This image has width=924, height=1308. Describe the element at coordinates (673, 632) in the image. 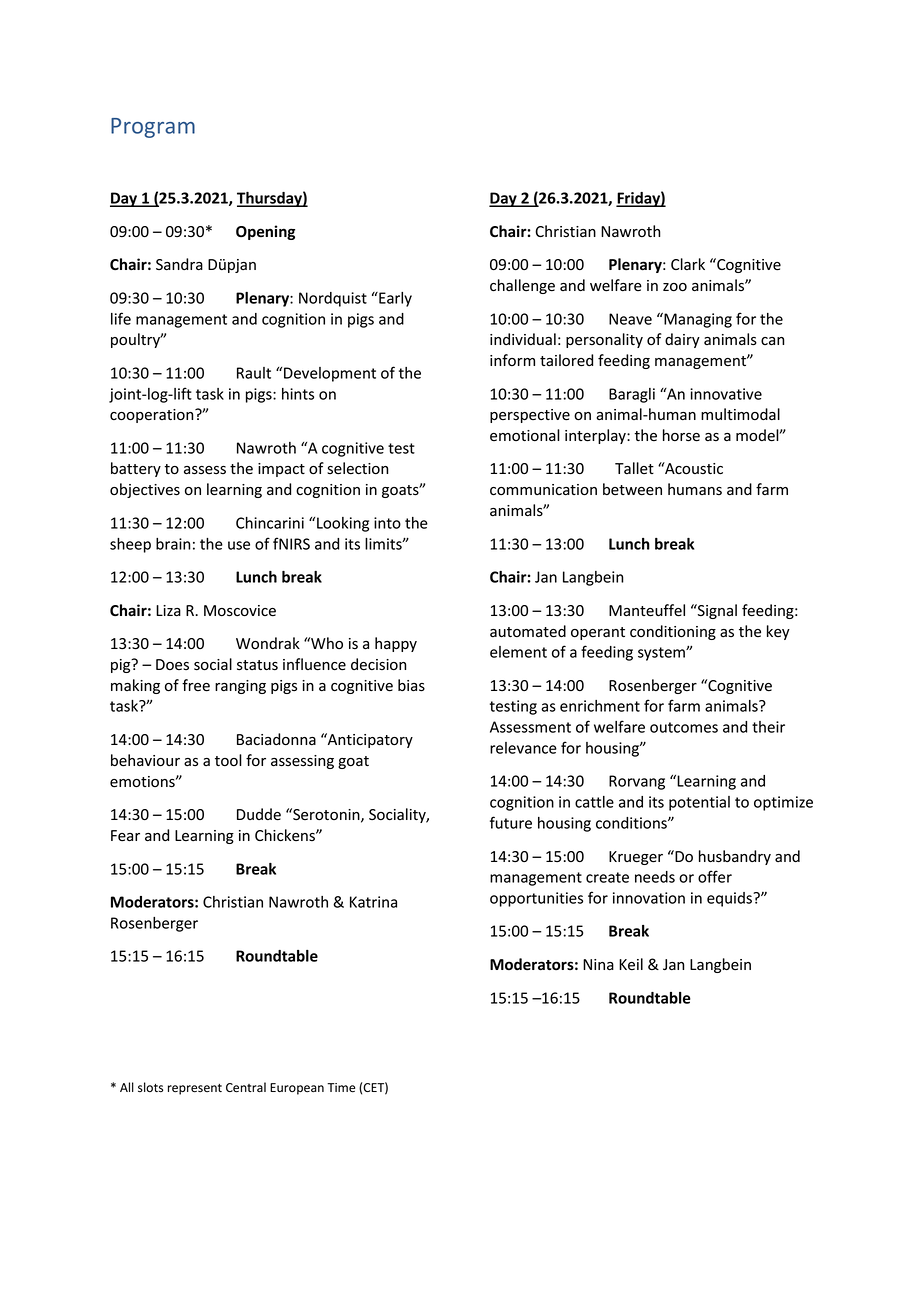

I see `conditioning` at that location.
